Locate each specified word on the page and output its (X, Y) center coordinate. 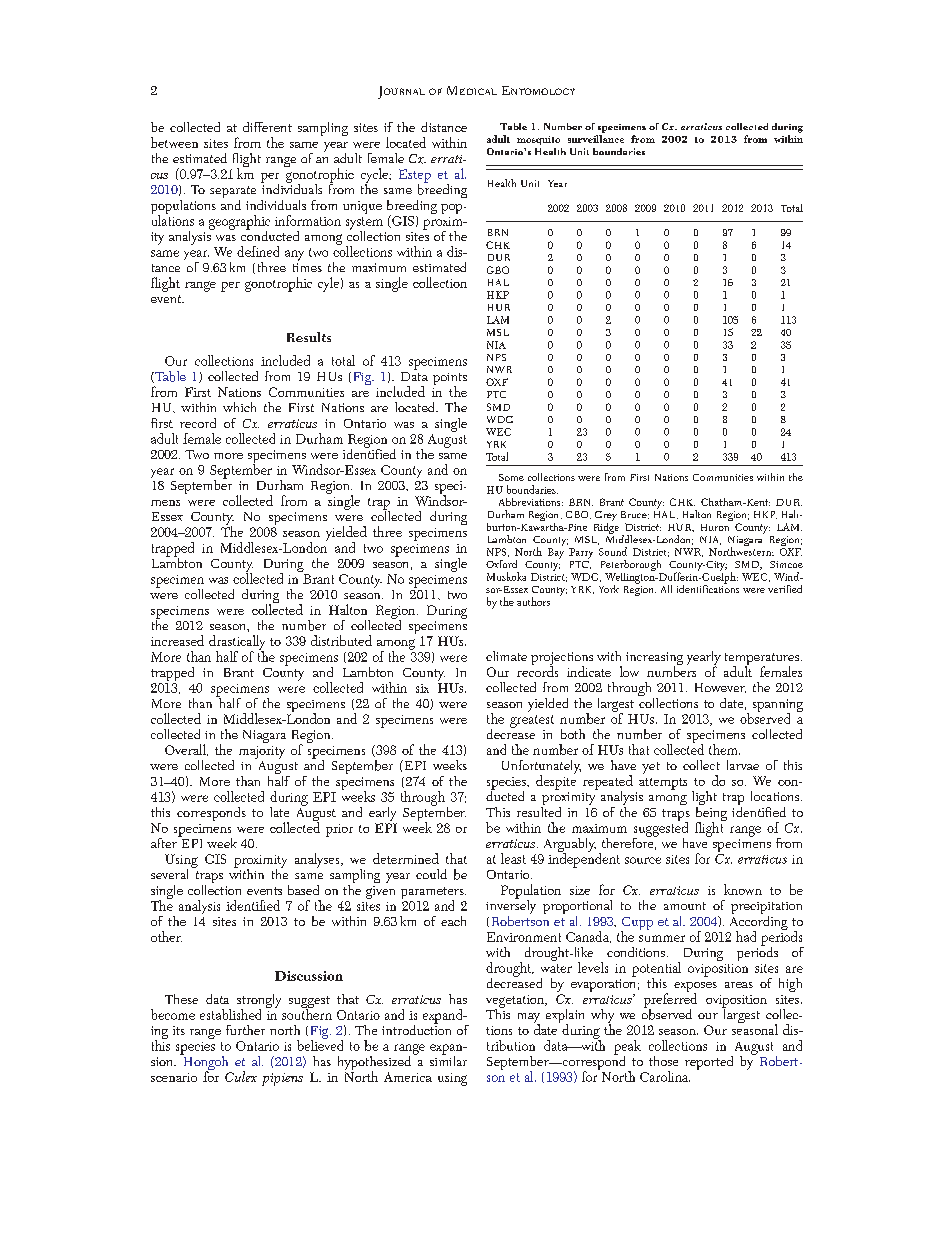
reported (709, 1063)
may (529, 1019)
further (245, 1030)
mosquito (538, 140)
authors (533, 601)
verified (785, 589)
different (267, 127)
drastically (237, 643)
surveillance (596, 139)
